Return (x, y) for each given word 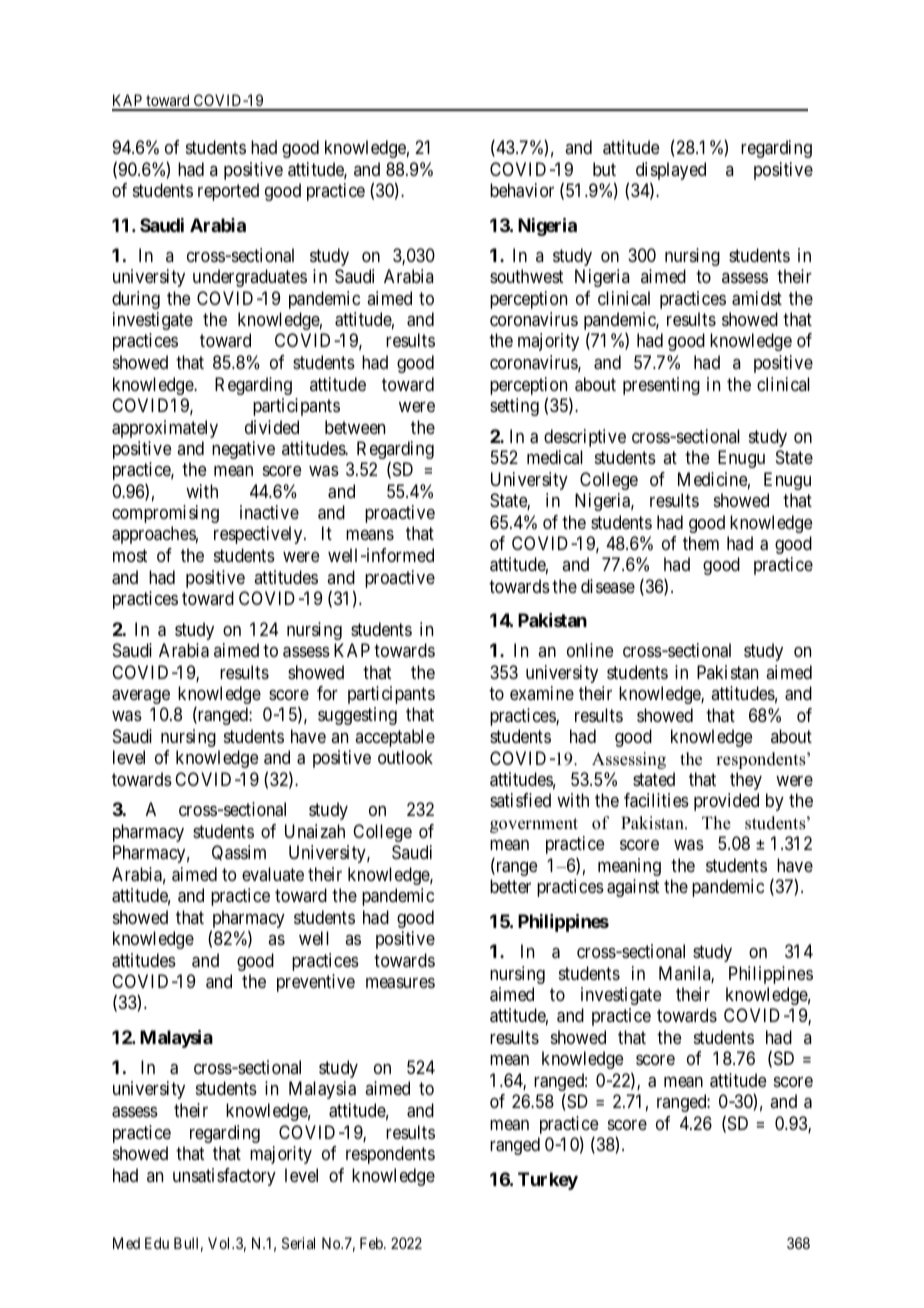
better (510, 886)
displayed (671, 172)
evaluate (273, 874)
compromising (165, 514)
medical (555, 457)
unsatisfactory (224, 1177)
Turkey (548, 1181)
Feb (372, 1243)
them (701, 543)
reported (228, 192)
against (633, 888)
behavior (522, 190)
